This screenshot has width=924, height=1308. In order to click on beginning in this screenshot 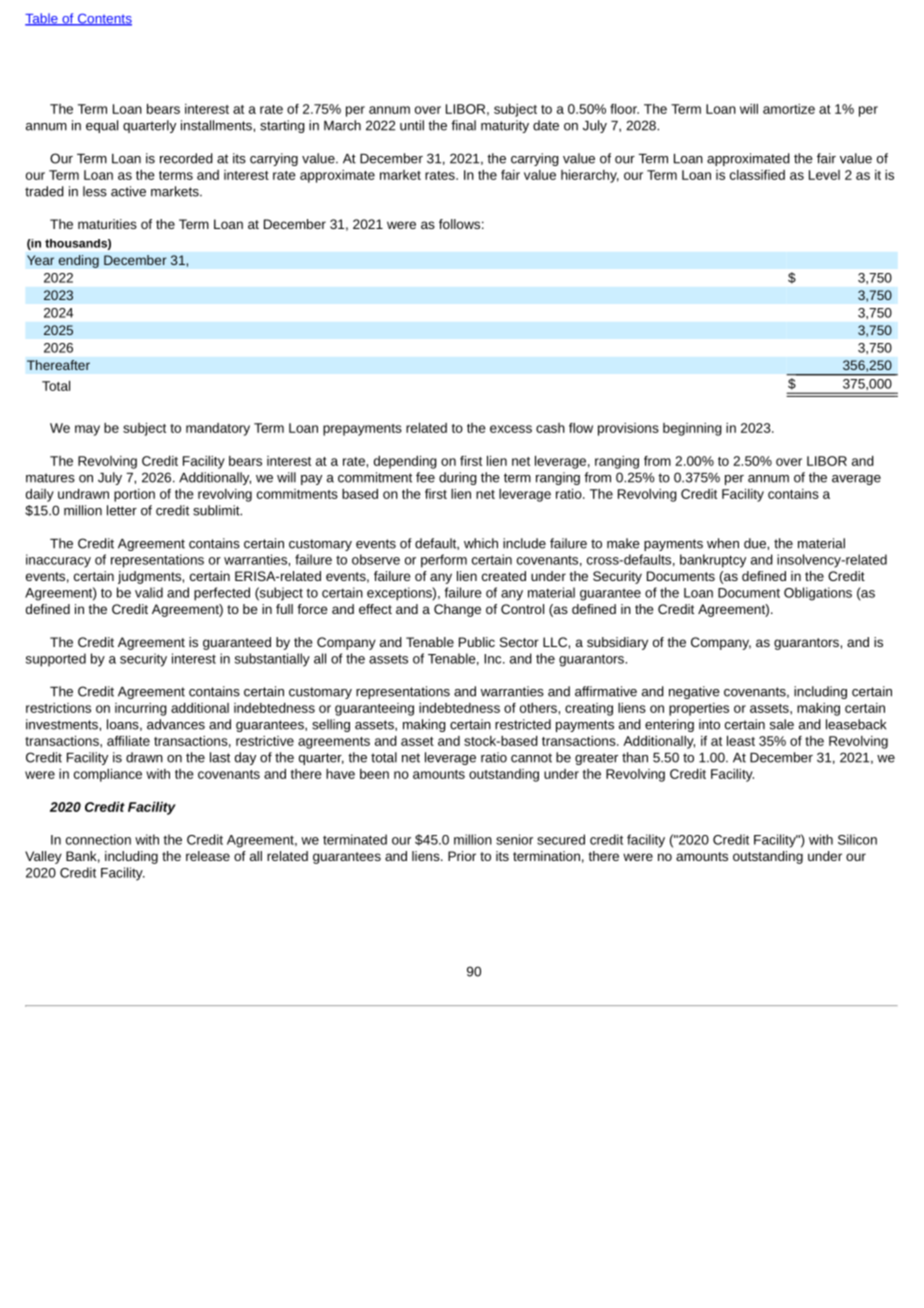, I will do `click(692, 429)`.
